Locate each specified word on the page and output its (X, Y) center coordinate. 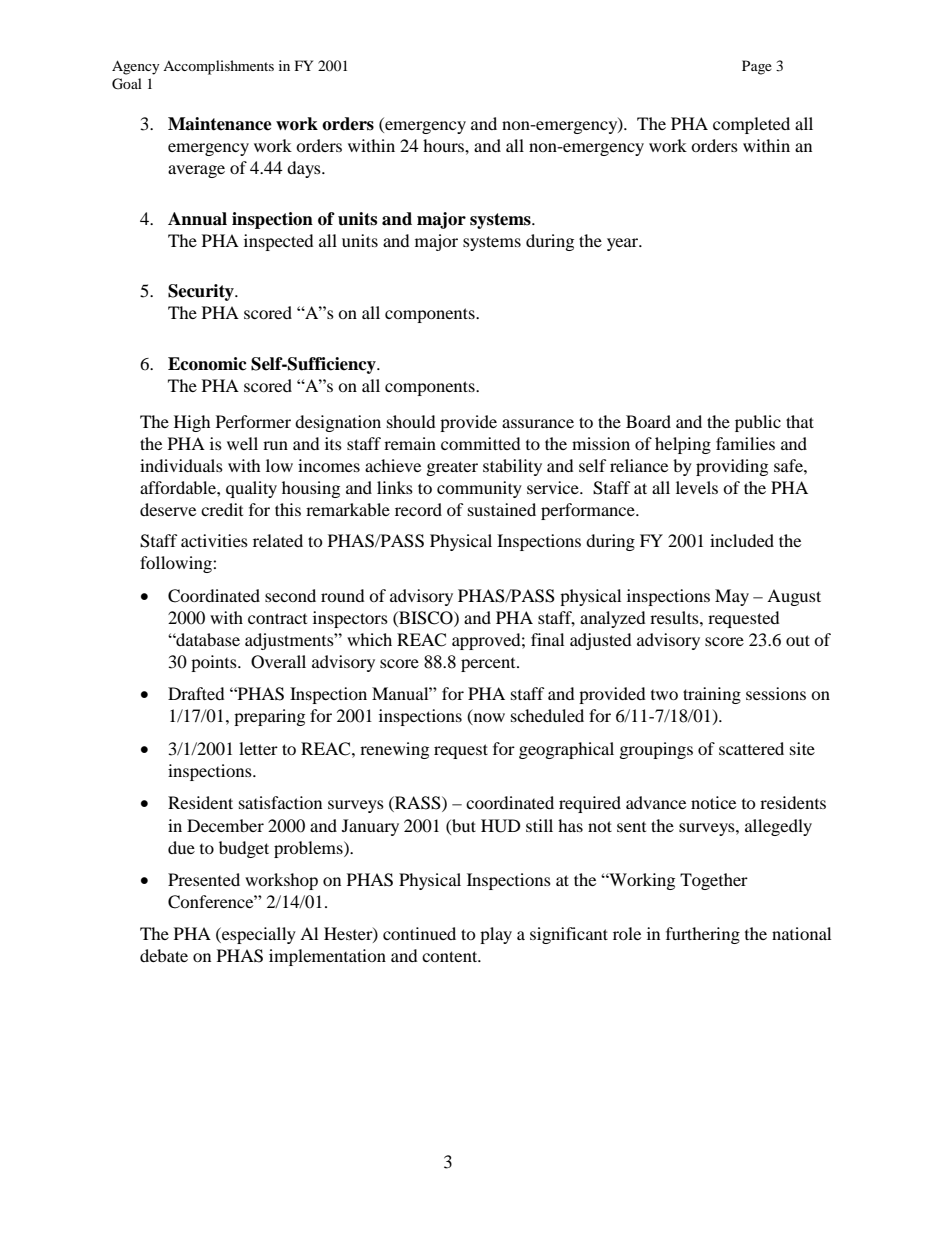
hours (444, 145)
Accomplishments (218, 67)
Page (757, 67)
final (547, 639)
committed (481, 443)
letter (258, 748)
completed (751, 125)
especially (258, 935)
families (745, 443)
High (192, 423)
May (732, 597)
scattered (751, 748)
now (488, 719)
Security (202, 292)
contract (277, 618)
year (624, 244)
